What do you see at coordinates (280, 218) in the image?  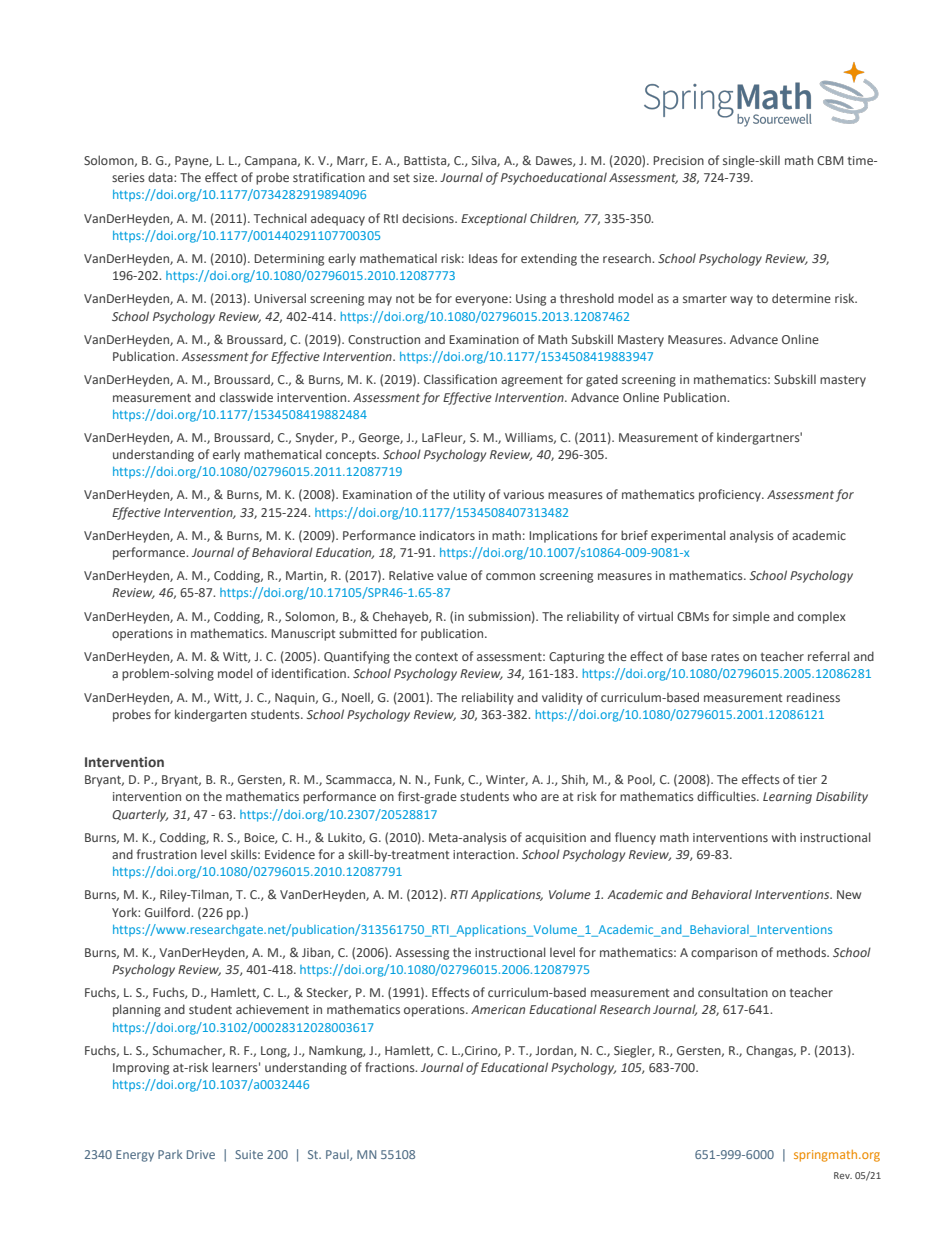 I see `Technical` at bounding box center [280, 218].
